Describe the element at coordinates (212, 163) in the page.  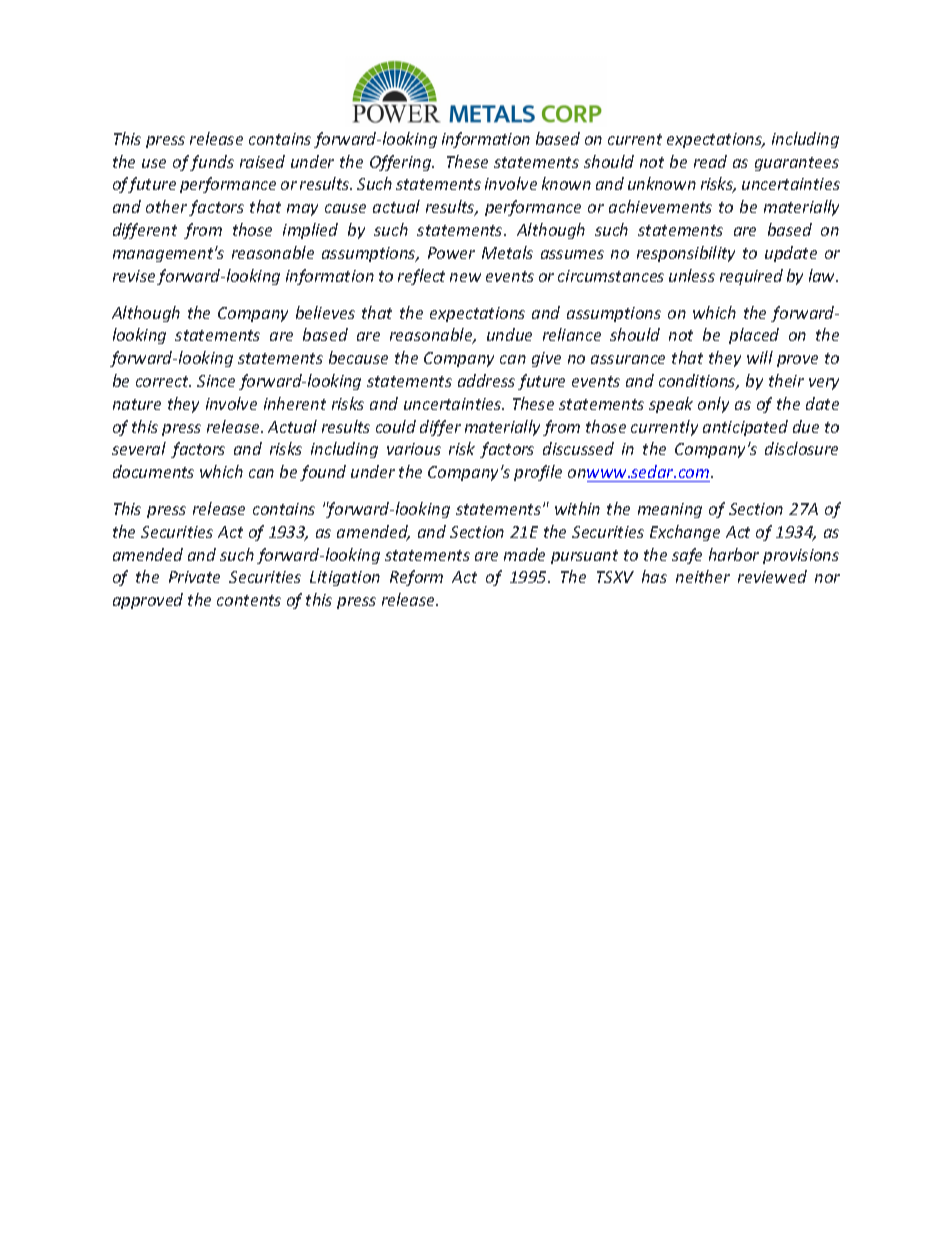
I see `funds` at that location.
